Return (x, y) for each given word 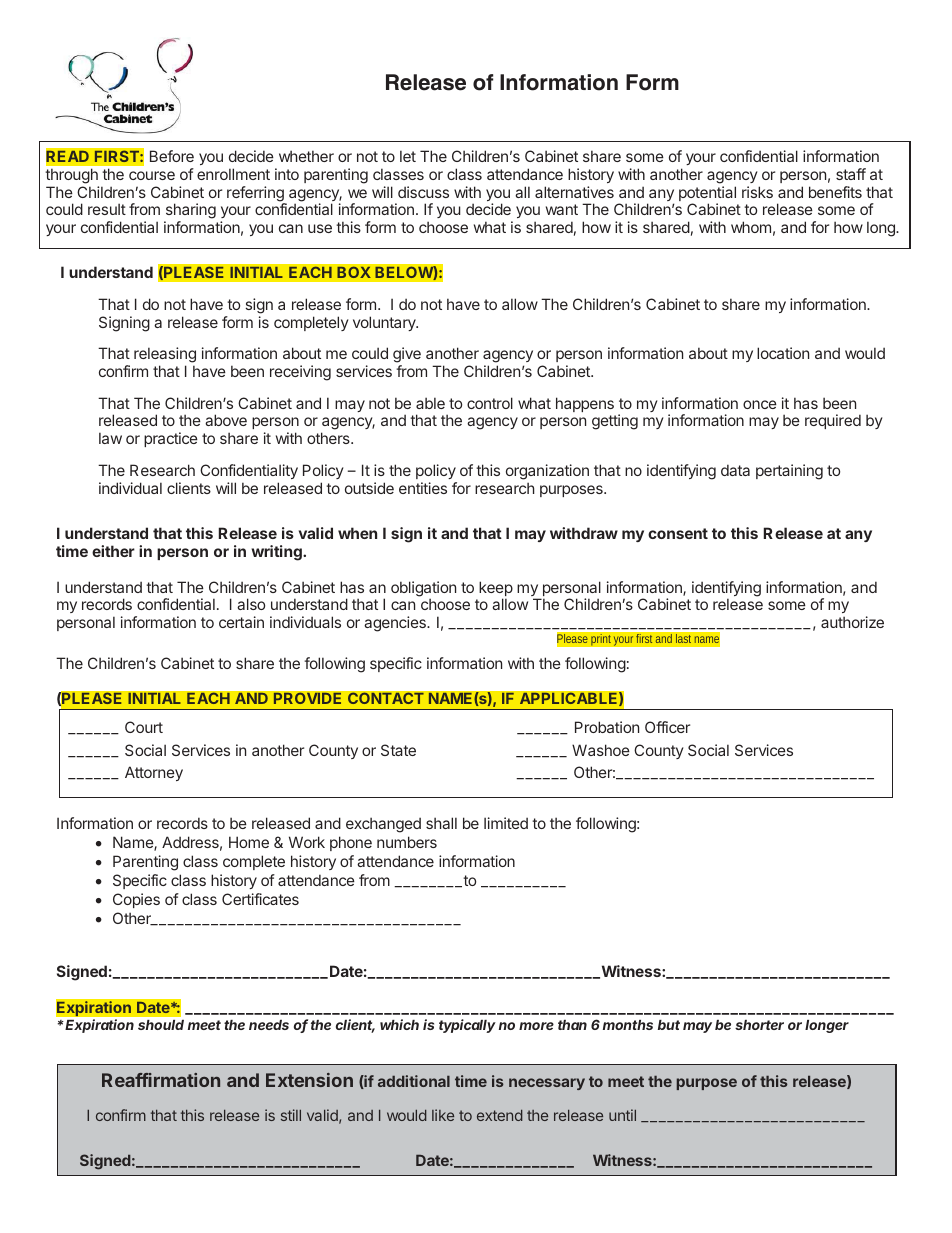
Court (144, 727)
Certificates (260, 899)
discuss (423, 192)
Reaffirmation (161, 1080)
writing (277, 553)
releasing (165, 356)
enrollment (233, 174)
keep (496, 590)
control (490, 403)
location (783, 353)
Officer (667, 727)
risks (757, 192)
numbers (407, 842)
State (398, 750)
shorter (759, 1025)
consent (678, 533)
